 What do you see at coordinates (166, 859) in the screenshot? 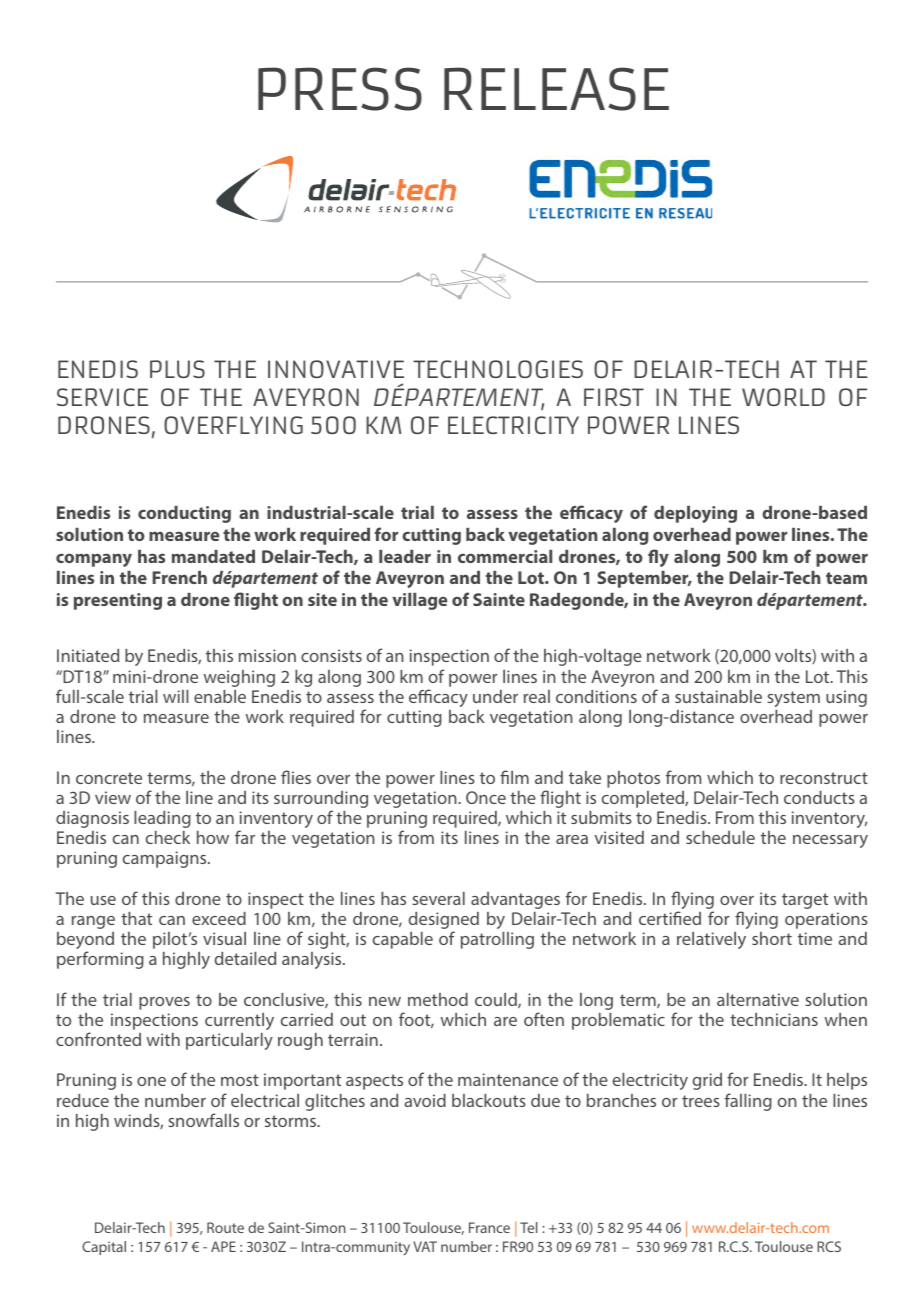
I see `campaigns` at bounding box center [166, 859].
